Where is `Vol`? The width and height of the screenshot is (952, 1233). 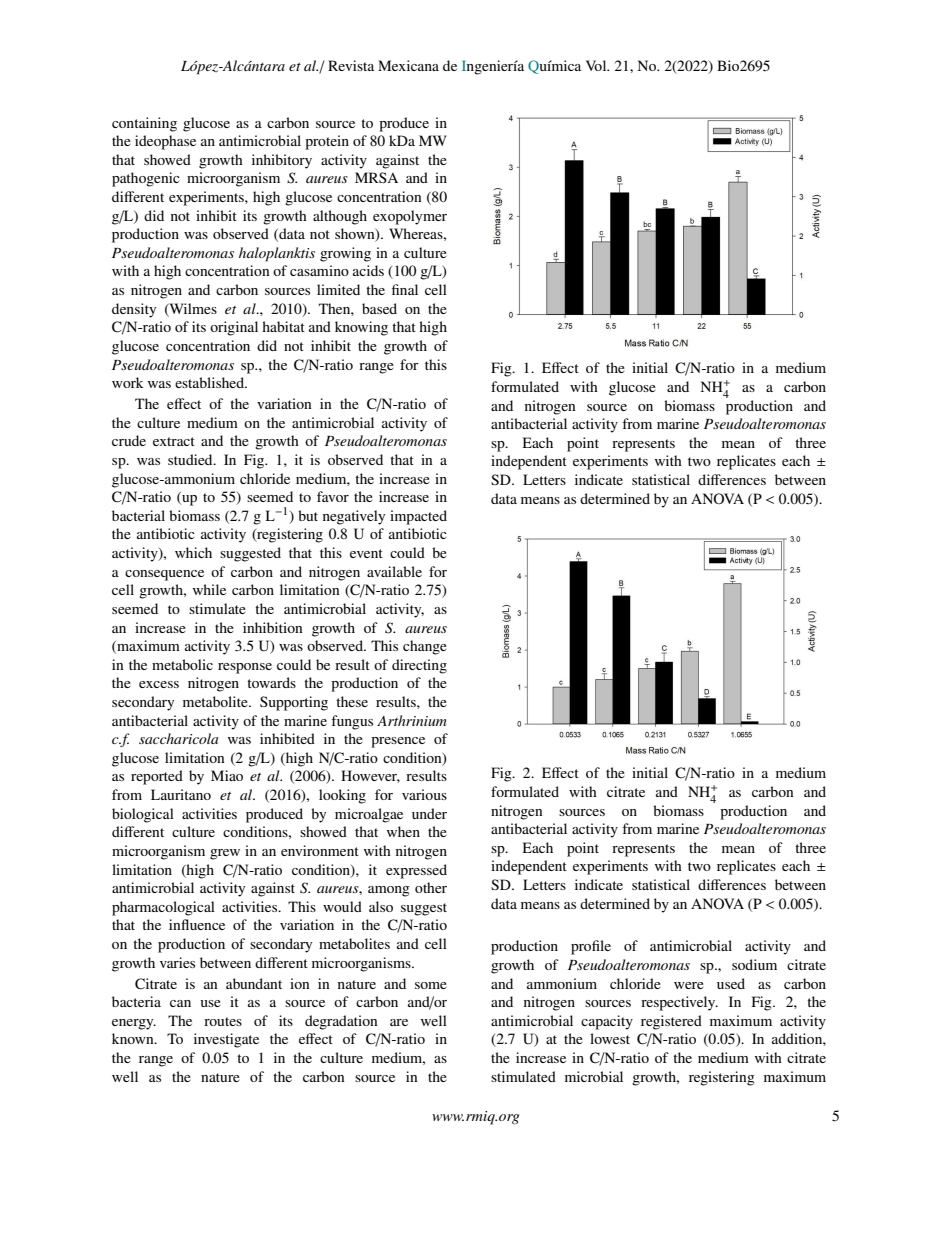
Vol is located at coordinates (597, 65).
